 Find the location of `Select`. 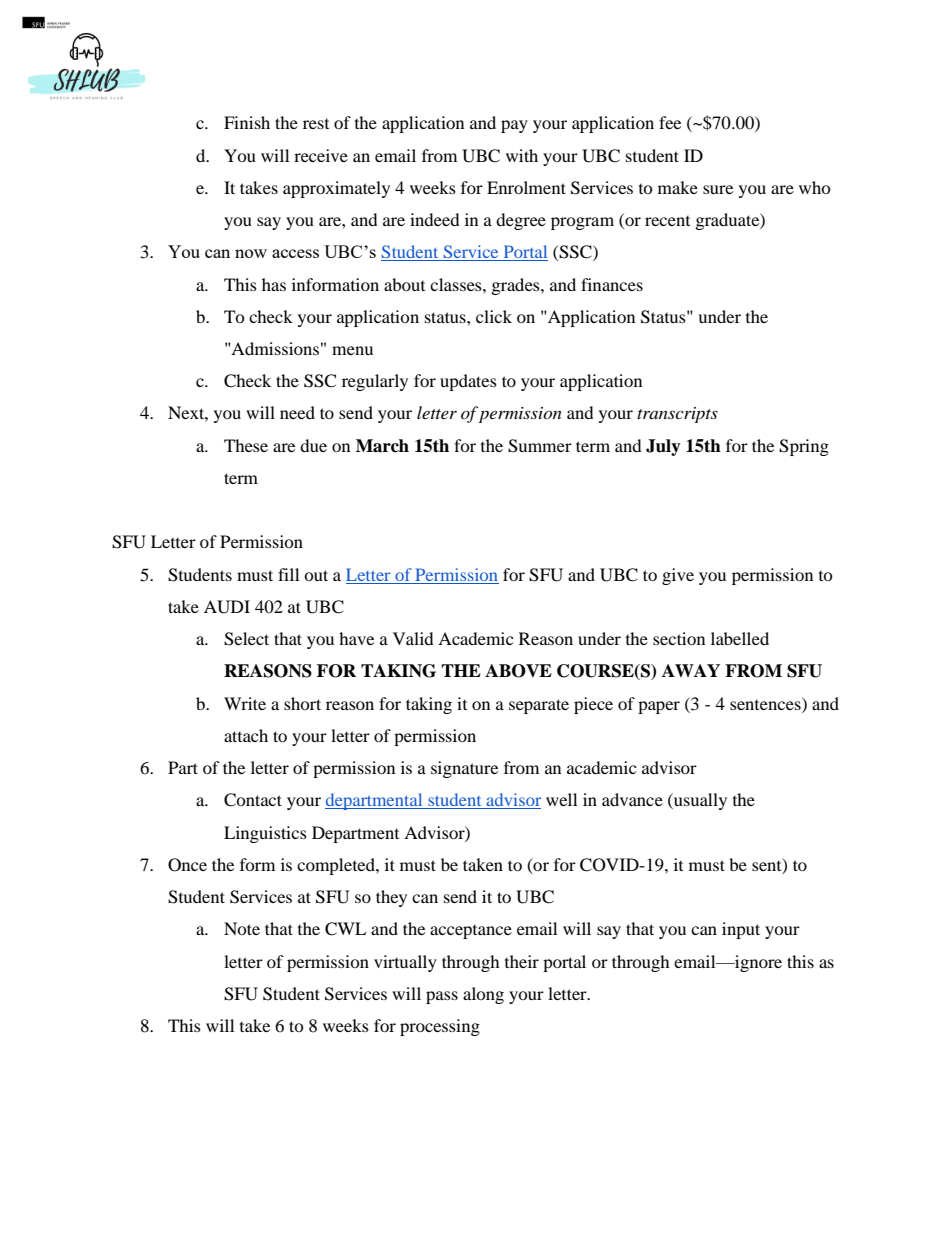

Select is located at coordinates (246, 639).
